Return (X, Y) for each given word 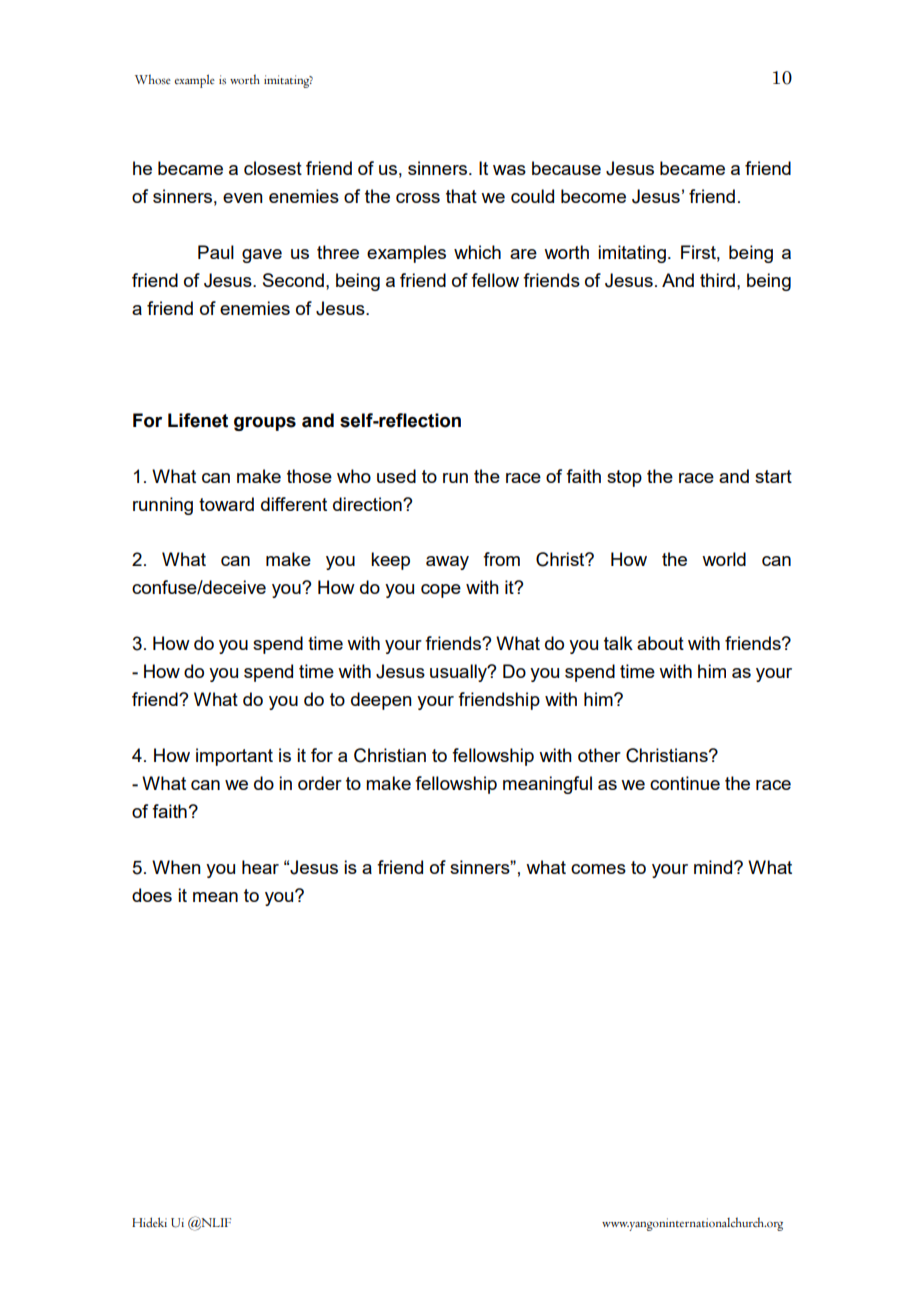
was (509, 170)
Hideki (149, 1222)
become (593, 196)
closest (273, 168)
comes (598, 869)
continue (685, 783)
